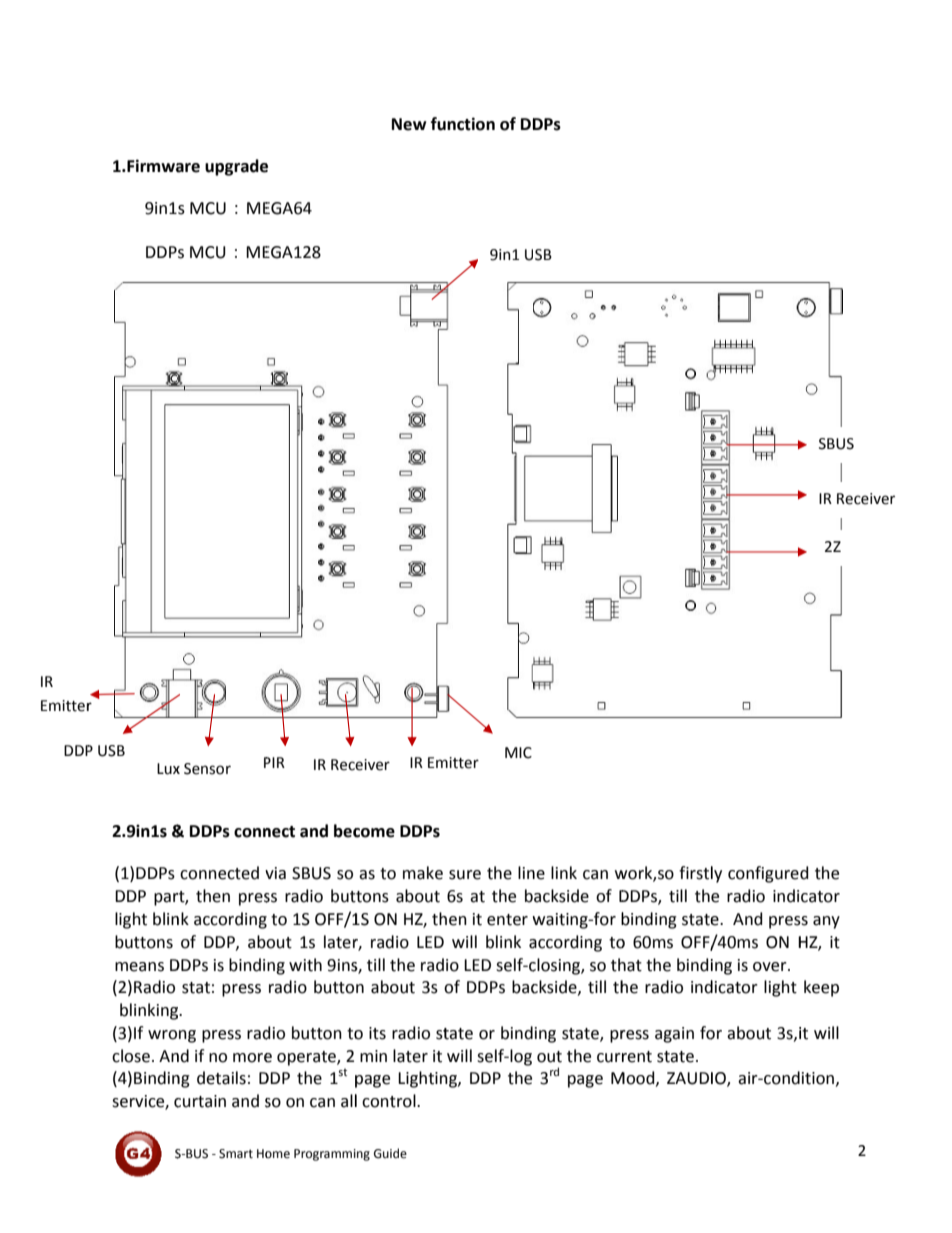 The width and height of the screenshot is (952, 1233). Describe the element at coordinates (518, 753) in the screenshot. I see `MIC` at that location.
